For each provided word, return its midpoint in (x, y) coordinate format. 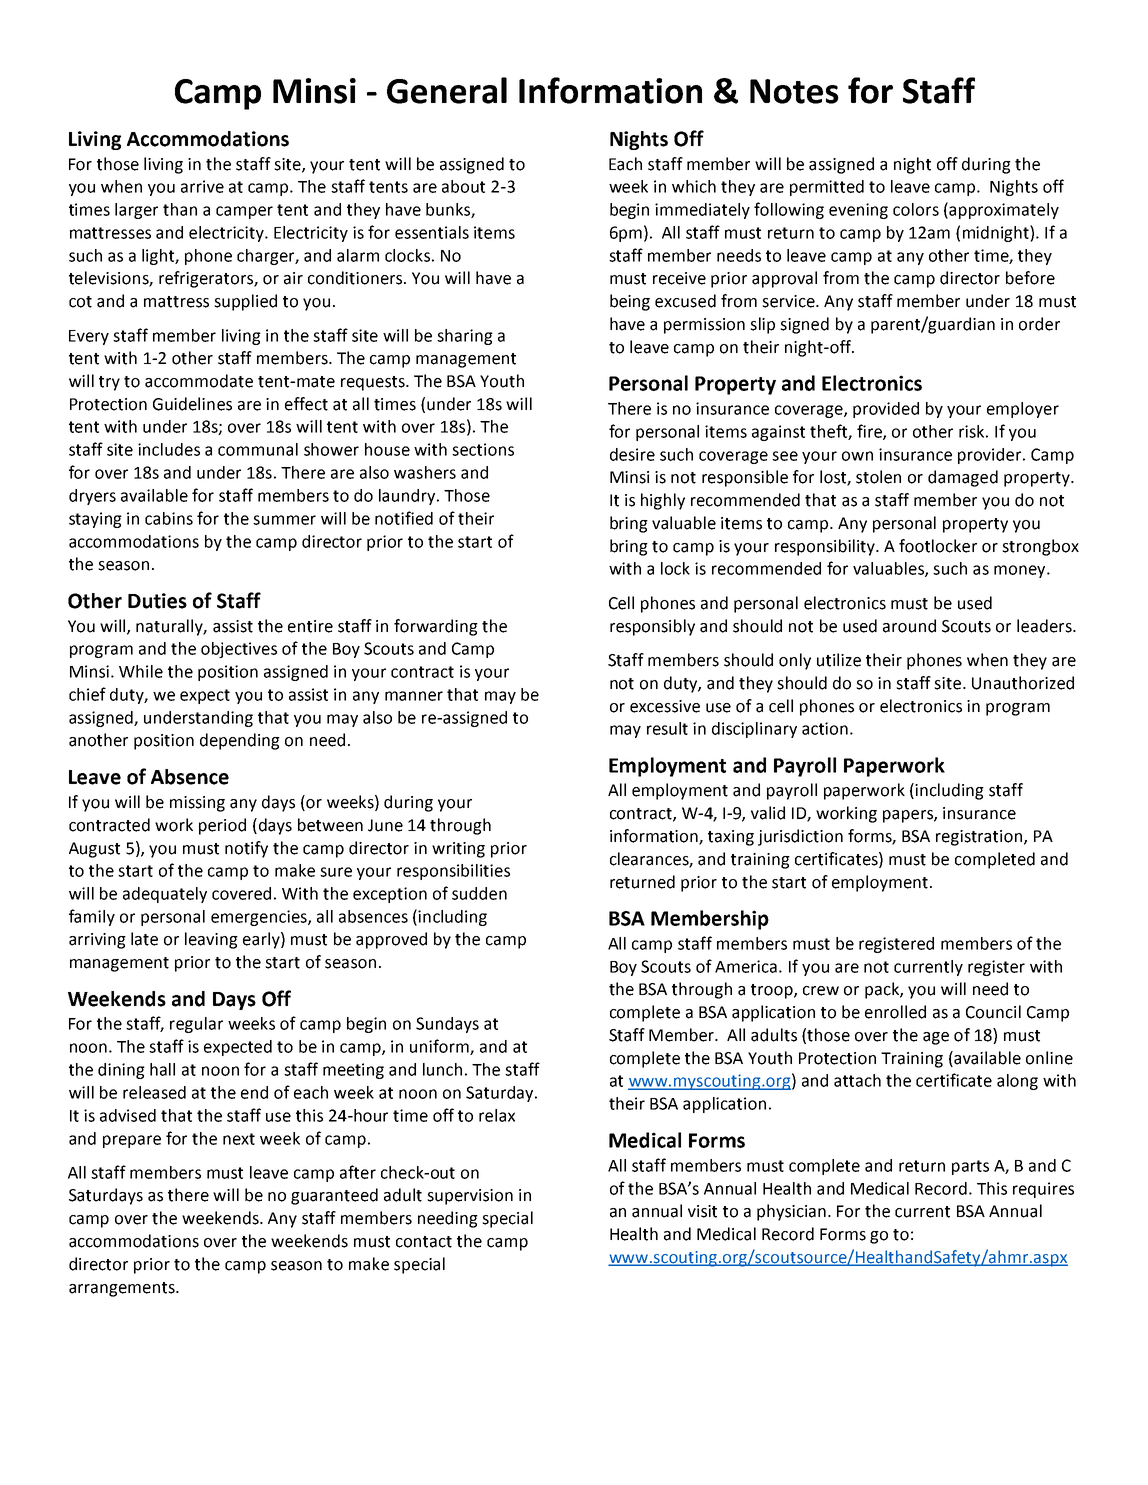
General (447, 90)
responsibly (652, 627)
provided (886, 410)
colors (916, 209)
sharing (465, 337)
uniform (440, 1047)
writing (458, 850)
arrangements (123, 1289)
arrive (202, 186)
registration (980, 838)
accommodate (199, 381)
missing (197, 804)
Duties (157, 601)
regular (196, 1025)
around (909, 626)
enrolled (895, 1012)
